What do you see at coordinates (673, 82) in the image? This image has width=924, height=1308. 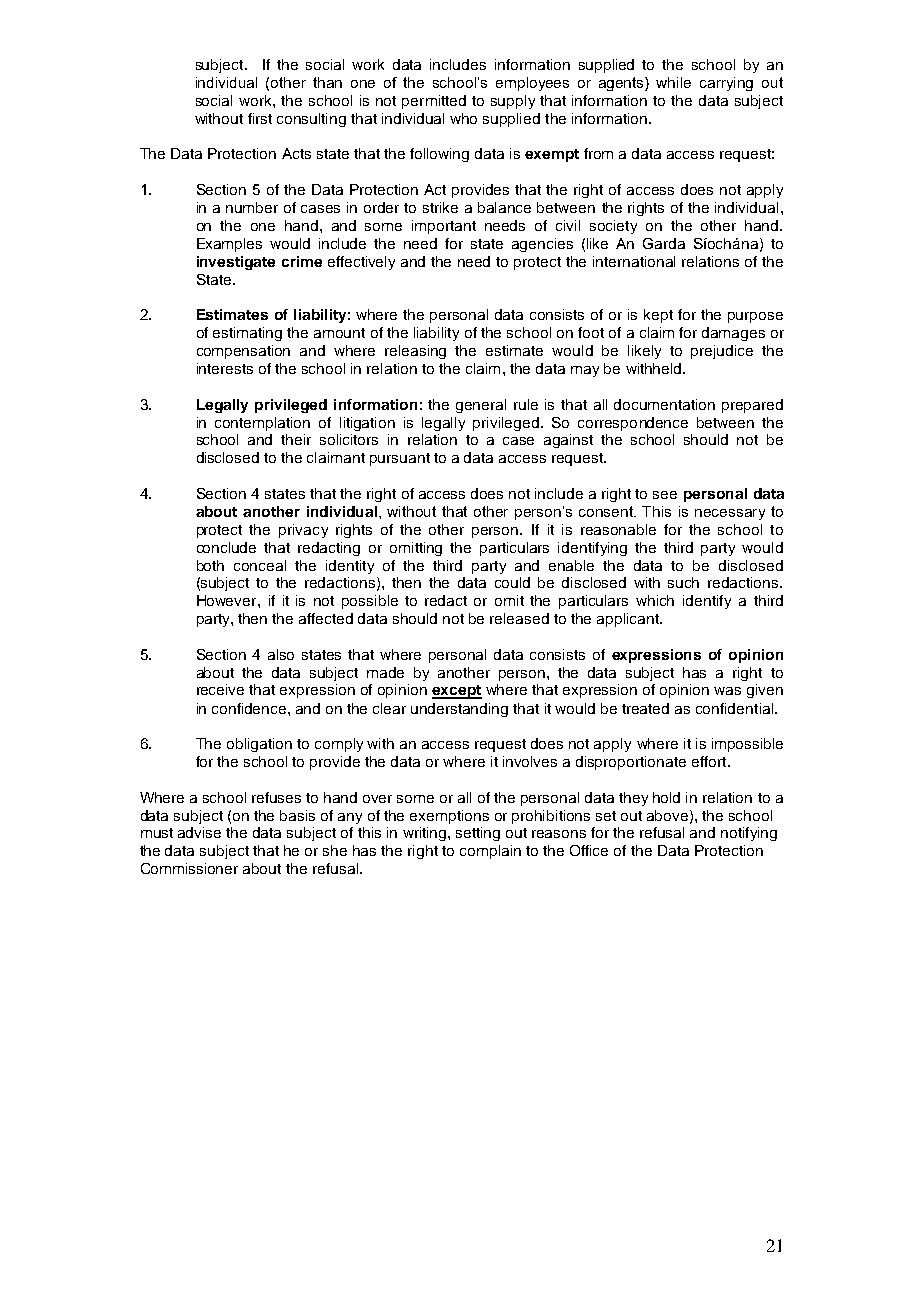 I see `while` at bounding box center [673, 82].
